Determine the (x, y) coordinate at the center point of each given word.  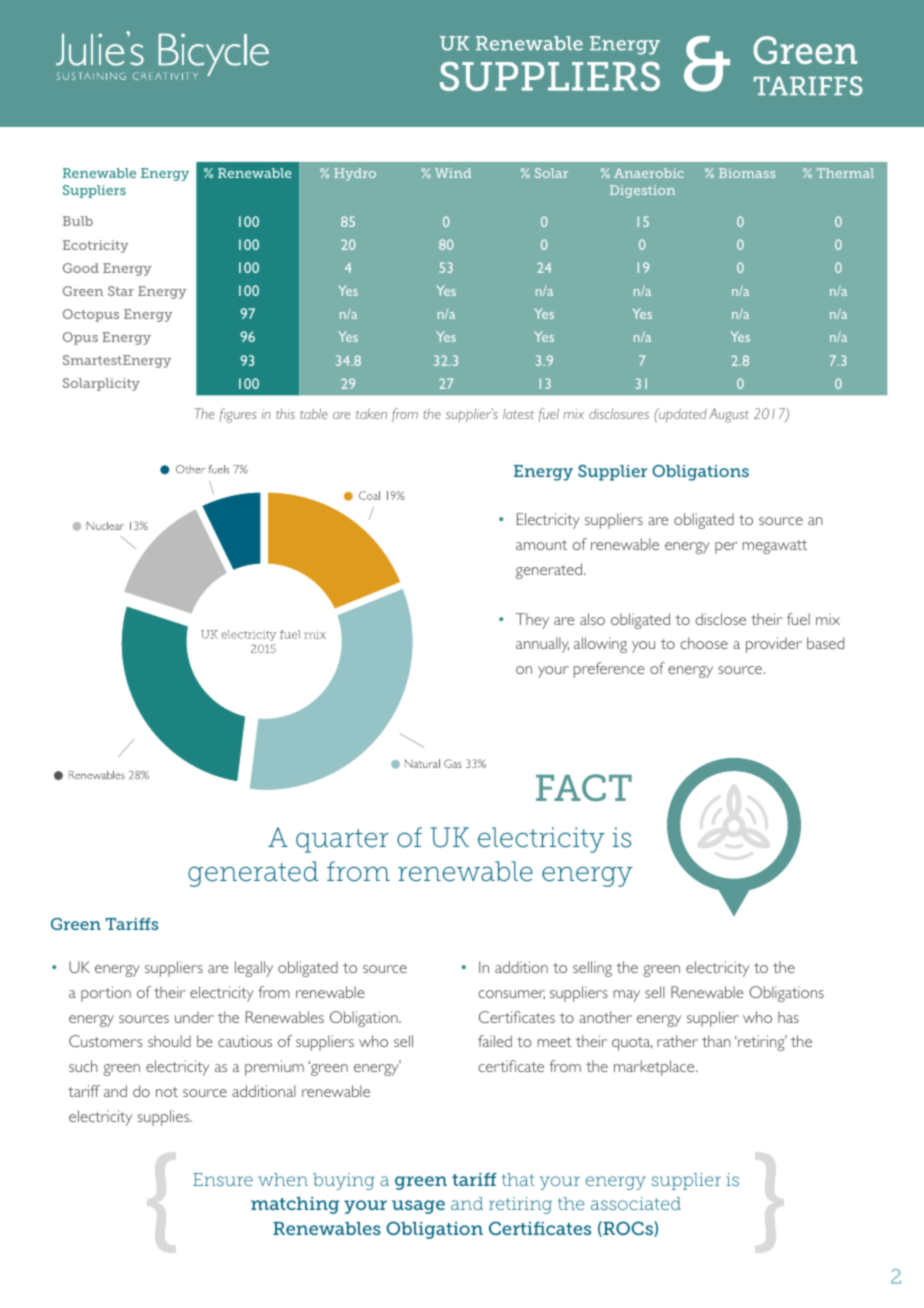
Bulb (78, 221)
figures (238, 415)
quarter (342, 841)
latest (518, 414)
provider (774, 645)
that (518, 1179)
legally (254, 969)
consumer (511, 994)
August (729, 415)
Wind (453, 173)
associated (636, 1203)
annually (542, 645)
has (788, 1017)
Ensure (223, 1179)
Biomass (747, 173)
